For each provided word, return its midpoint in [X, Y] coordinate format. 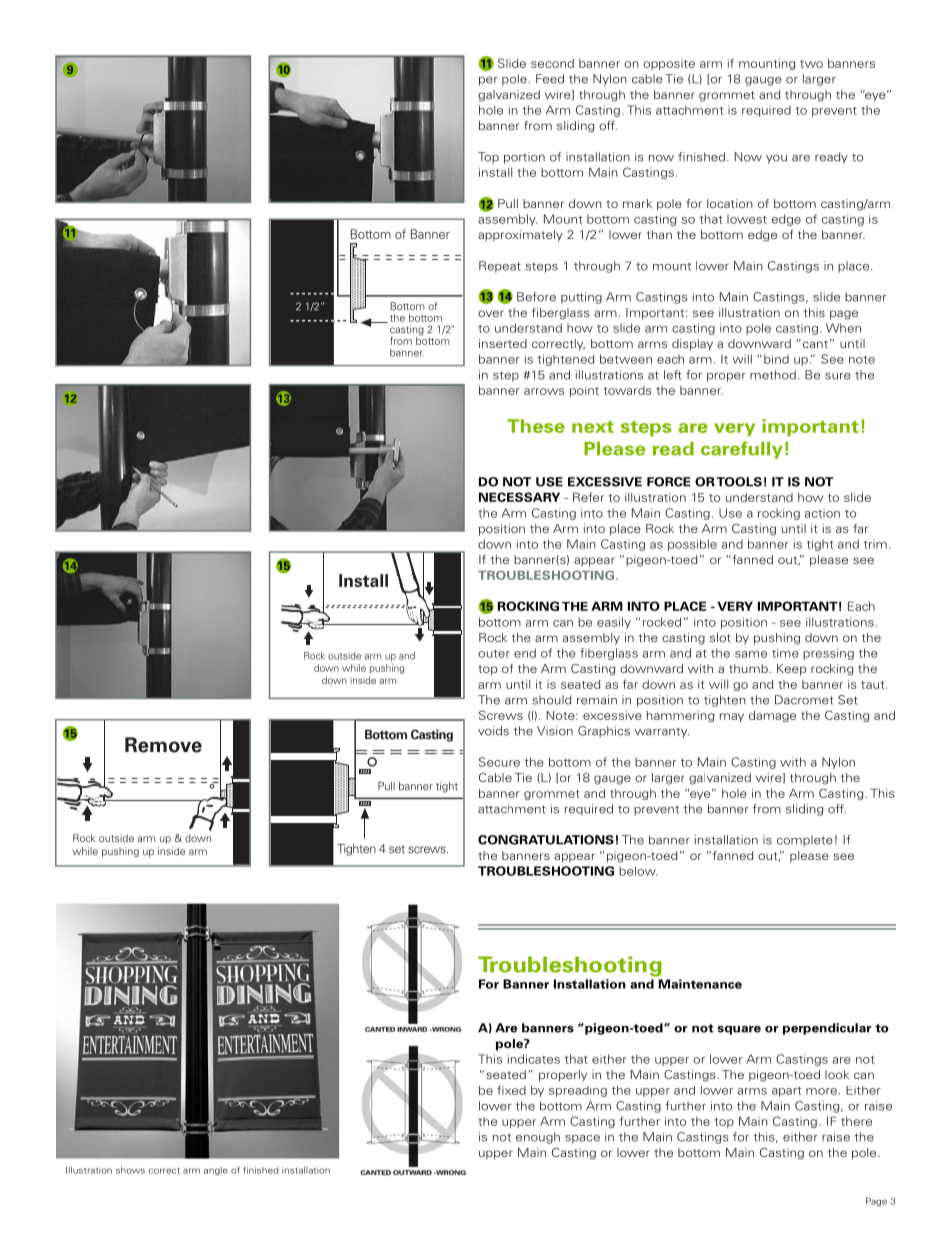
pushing [777, 639]
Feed [550, 79]
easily [614, 623]
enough [538, 1138]
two [811, 64]
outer [494, 654]
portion [524, 158]
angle [216, 1171]
